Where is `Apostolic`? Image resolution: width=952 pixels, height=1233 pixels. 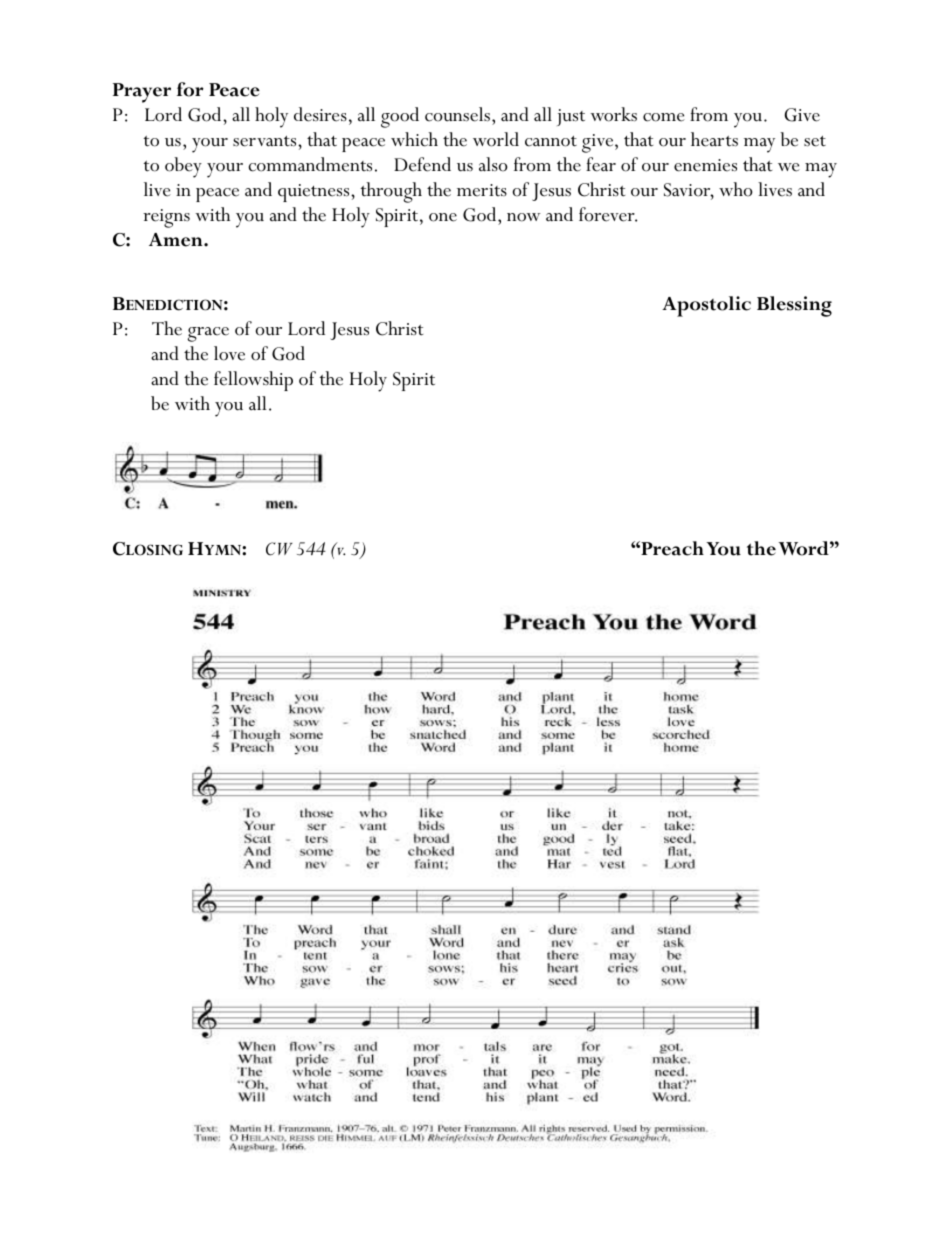
Apostolic is located at coordinates (706, 306).
